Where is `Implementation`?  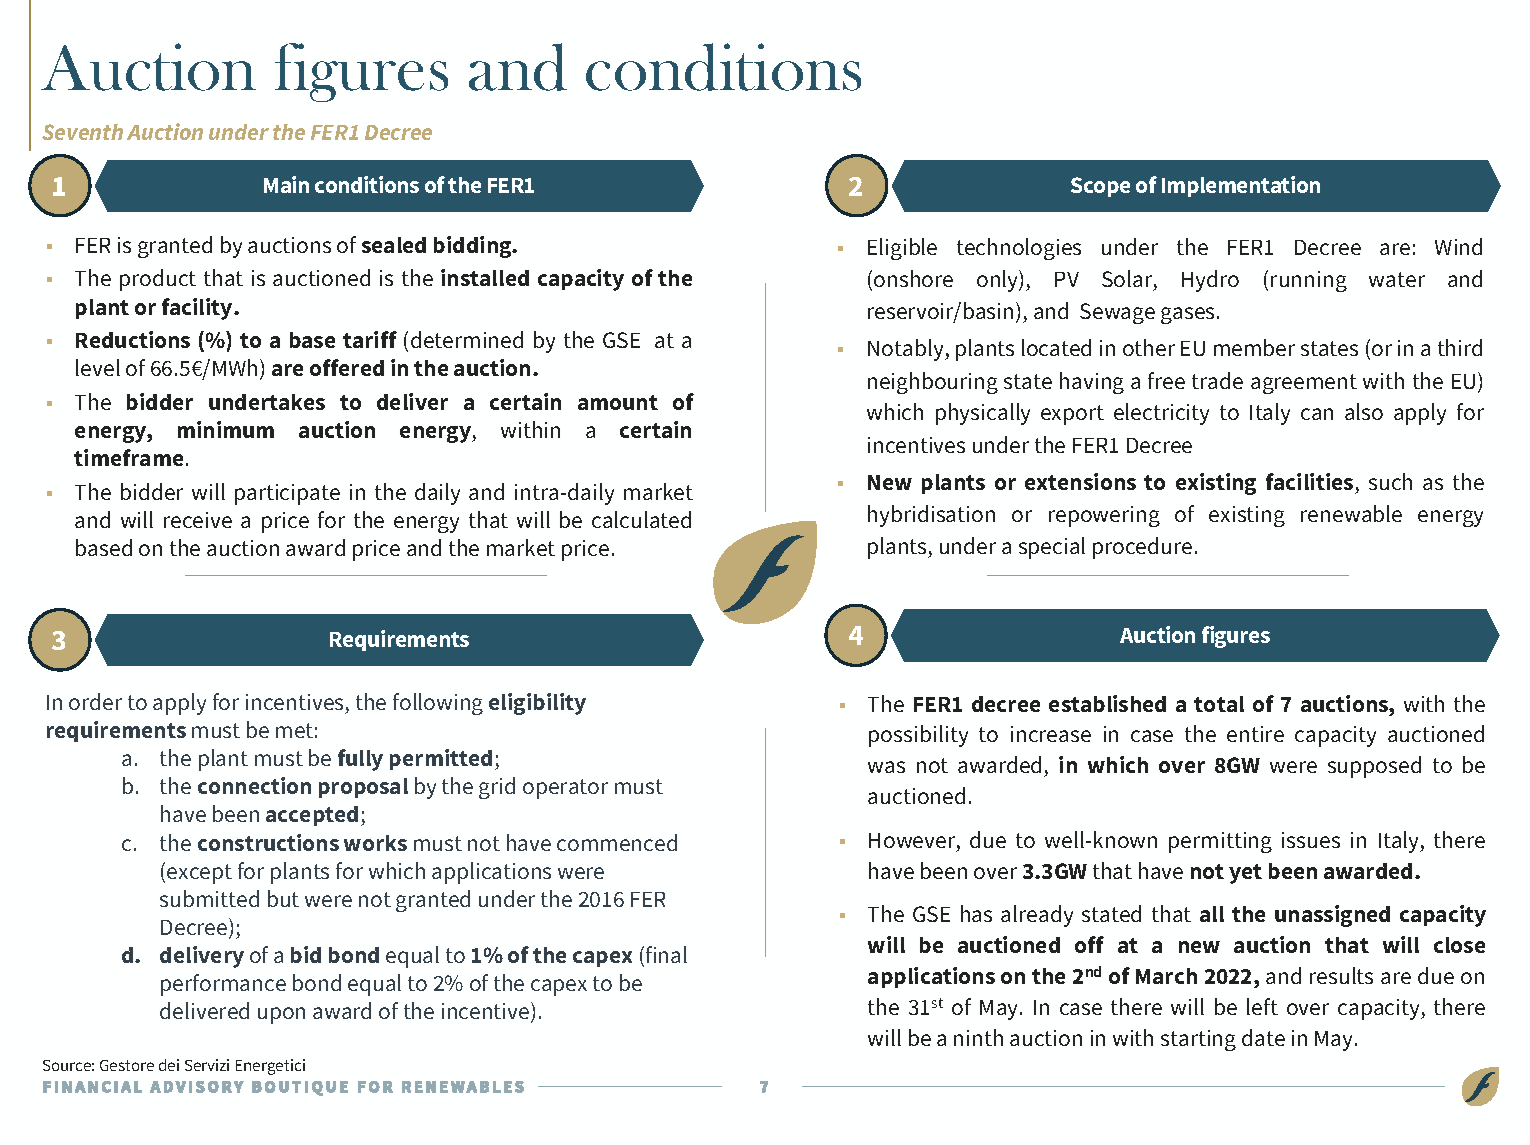 Implementation is located at coordinates (1241, 186).
